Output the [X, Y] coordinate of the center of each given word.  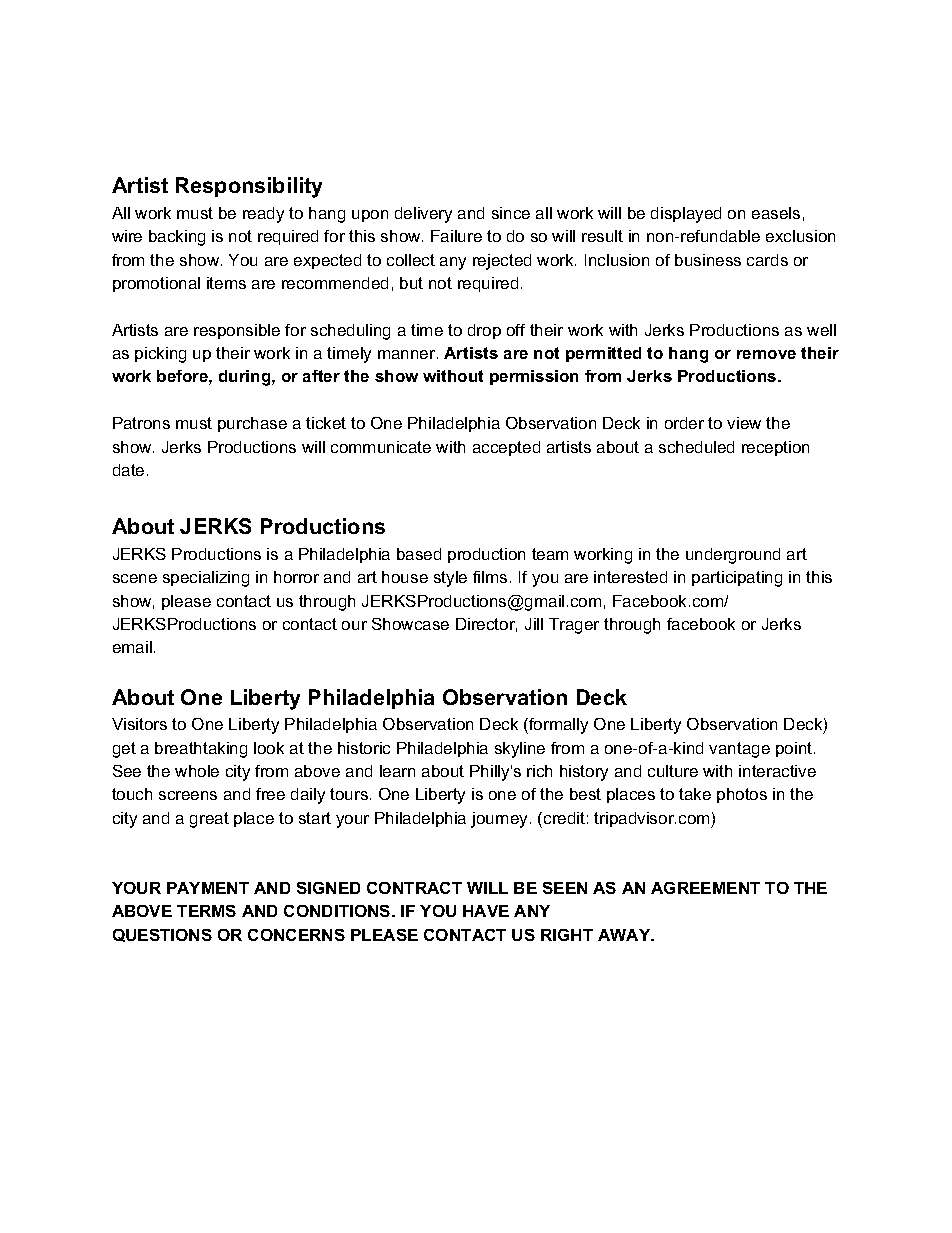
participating [737, 579]
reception [775, 448]
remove [766, 354]
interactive [777, 771]
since [511, 213]
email [132, 647]
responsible [237, 331]
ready [263, 215]
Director [486, 625]
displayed [686, 215]
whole [197, 771]
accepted [506, 448]
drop [484, 331]
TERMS [206, 911]
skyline [520, 750]
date [128, 470]
